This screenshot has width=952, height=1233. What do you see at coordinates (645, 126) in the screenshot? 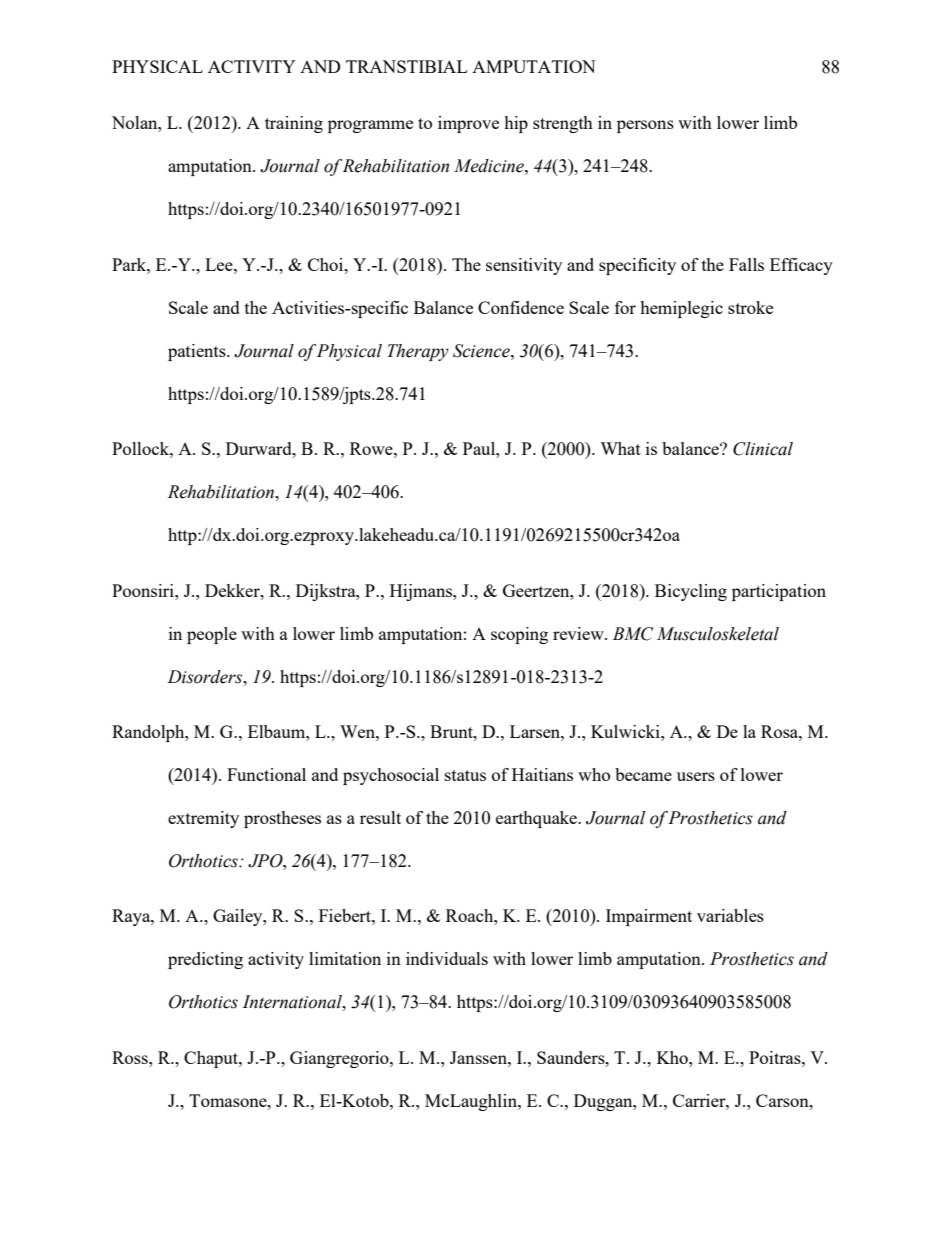
I see `persons` at bounding box center [645, 126].
